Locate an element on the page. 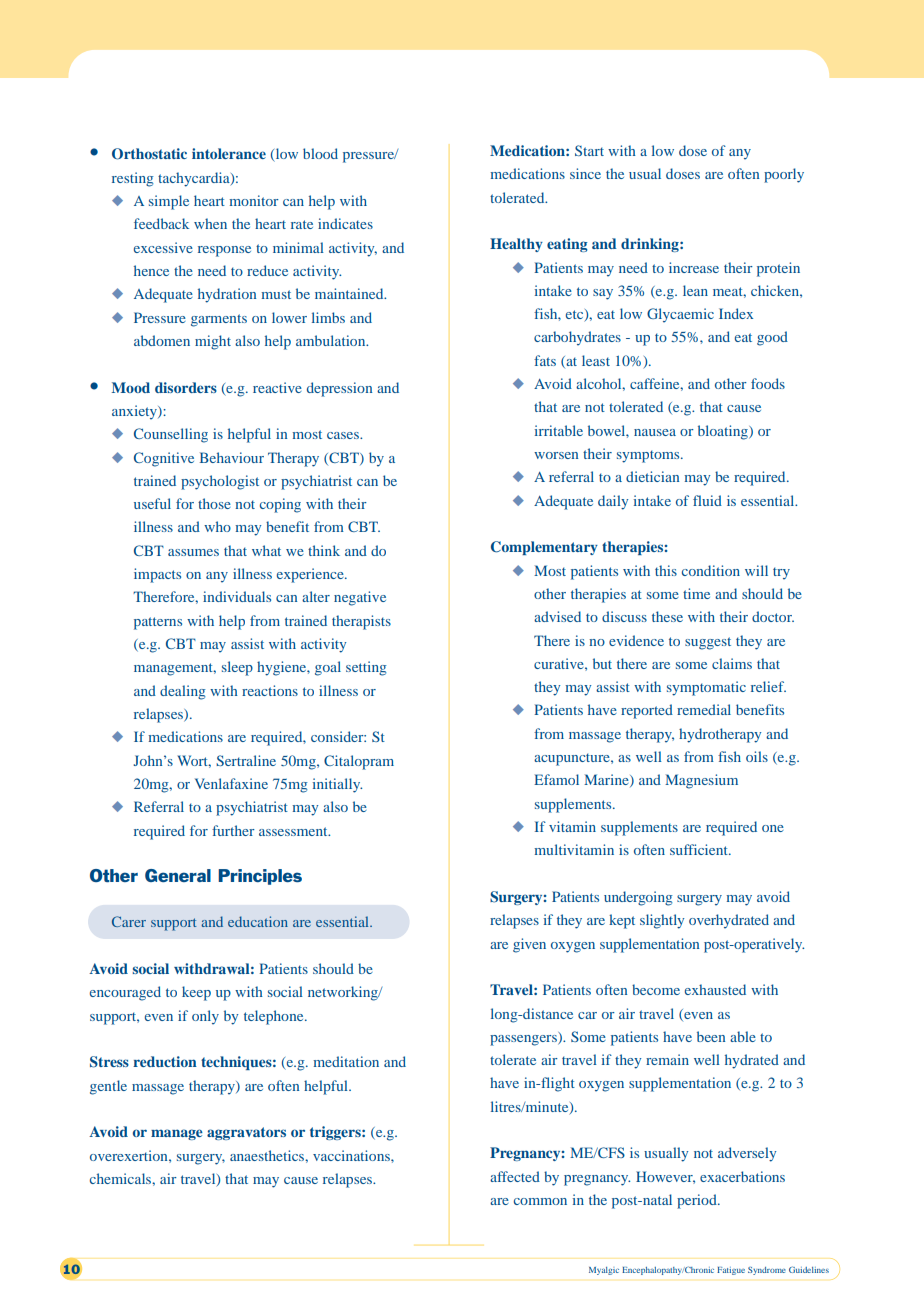 This document has width=924, height=1307. common is located at coordinates (540, 1201).
